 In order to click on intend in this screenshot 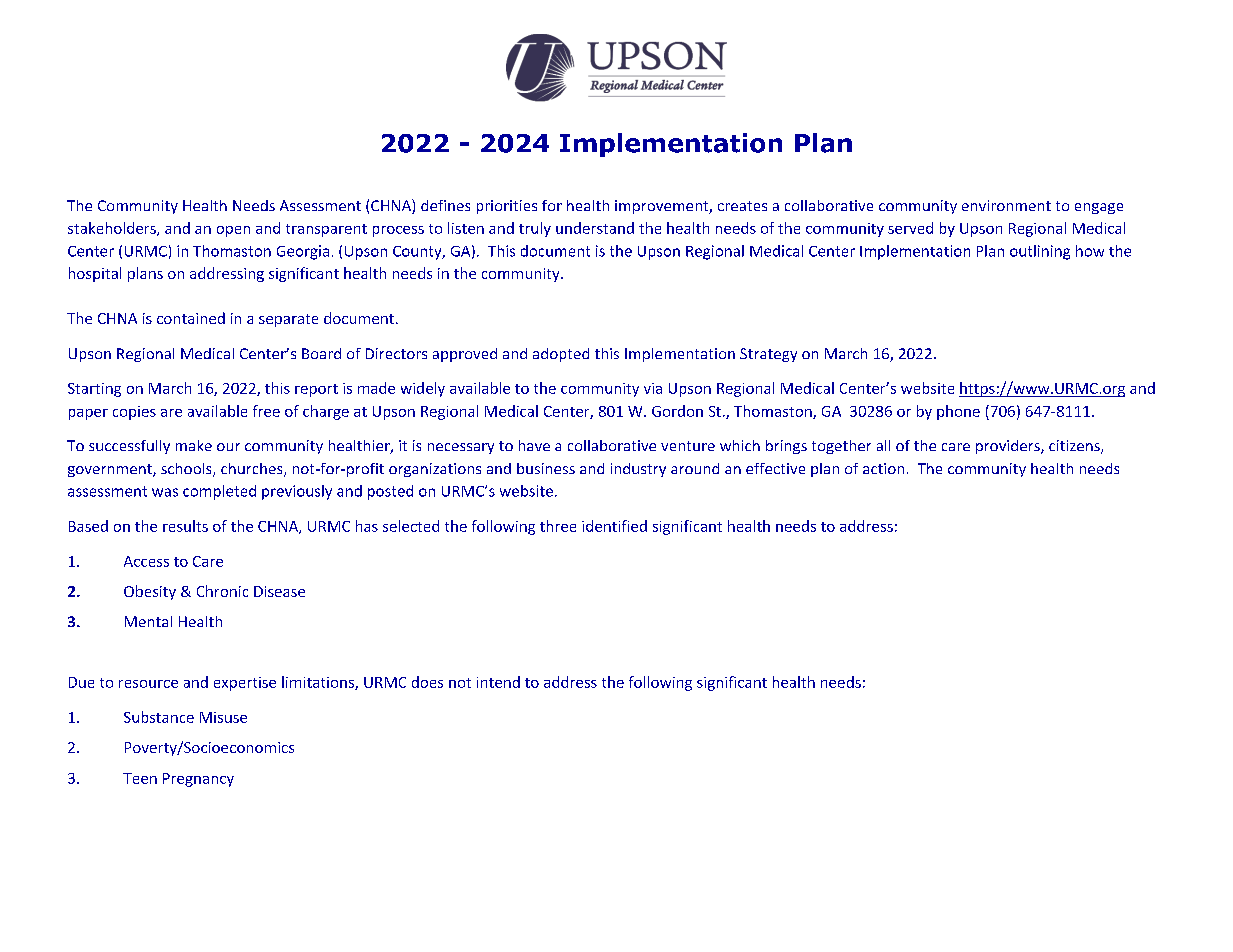, I will do `click(498, 682)`.
